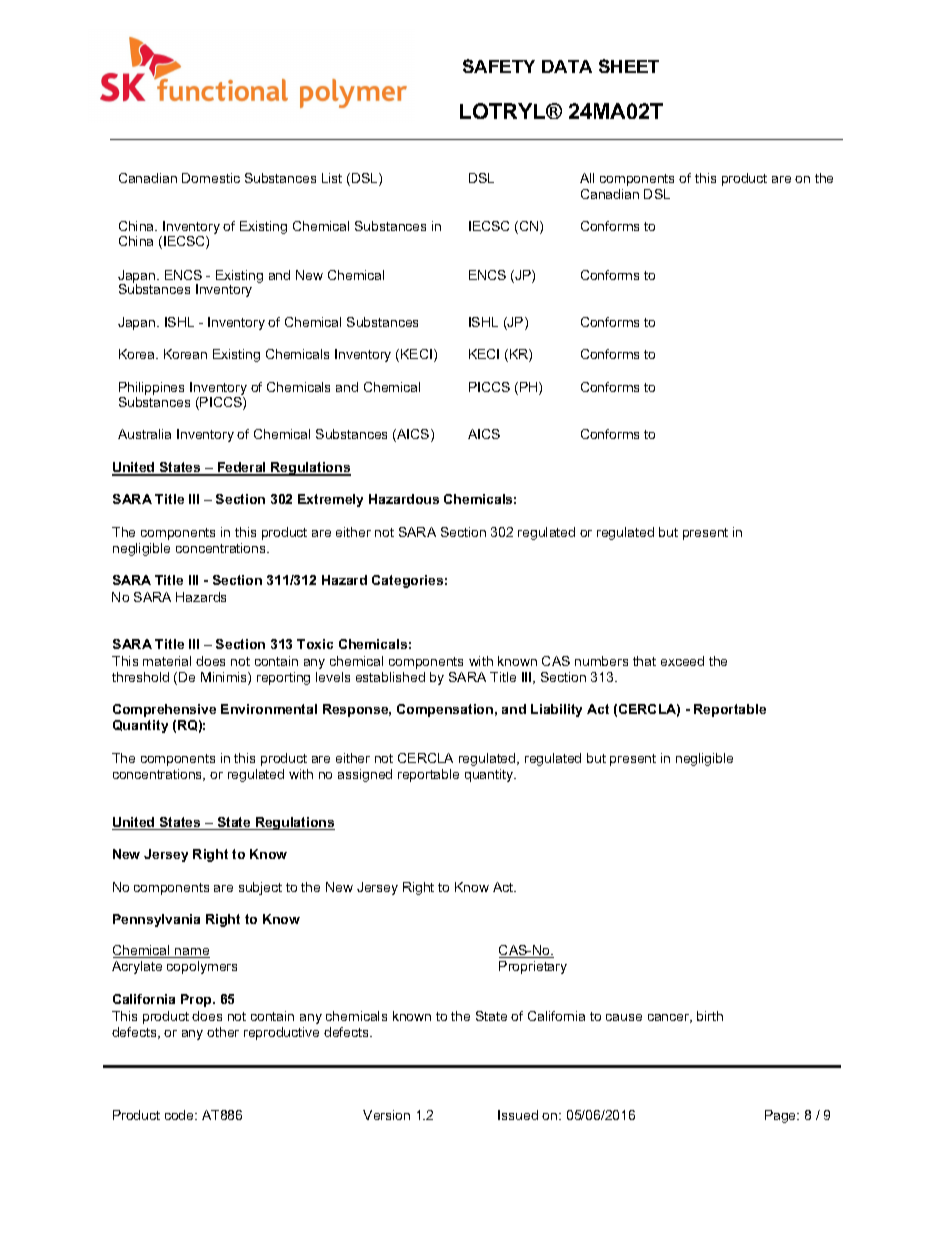  Describe the element at coordinates (180, 1115) in the image. I see `code` at that location.
